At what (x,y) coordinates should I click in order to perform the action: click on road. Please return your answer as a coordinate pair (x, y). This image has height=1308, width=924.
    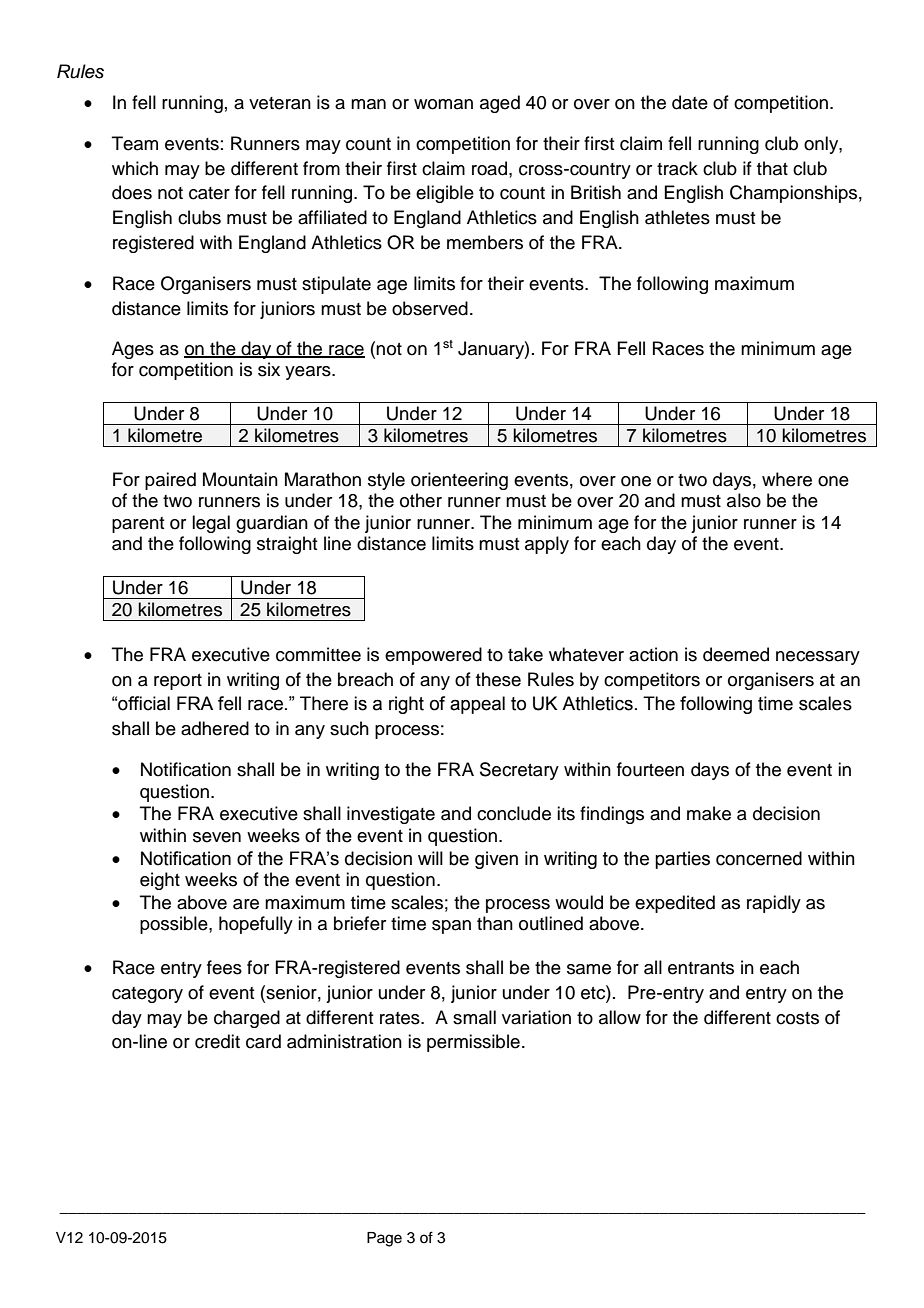
    Looking at the image, I should click on (489, 168).
